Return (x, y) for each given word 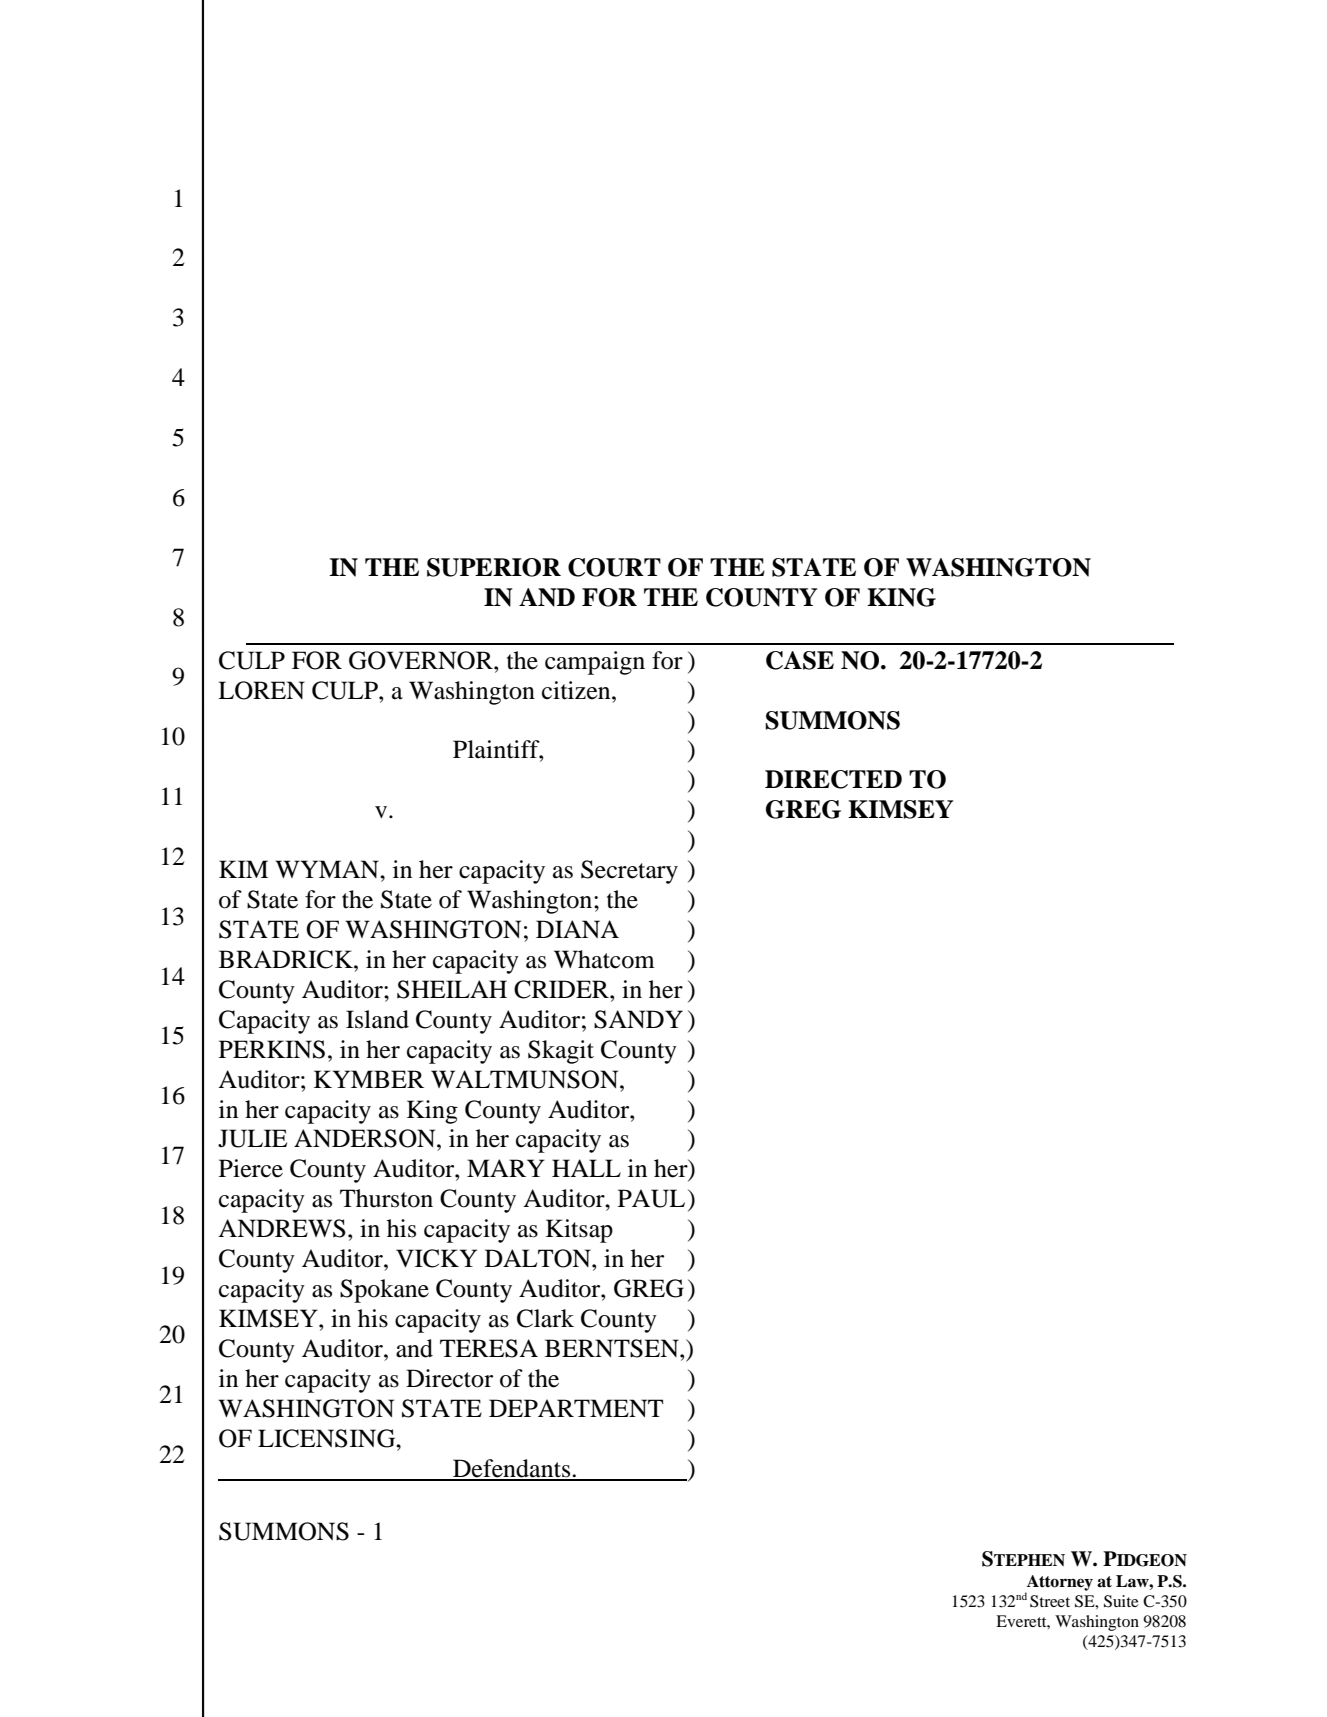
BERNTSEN (613, 1348)
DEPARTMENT (576, 1408)
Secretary (629, 872)
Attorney (1059, 1584)
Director (449, 1378)
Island (377, 1019)
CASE (800, 660)
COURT (614, 567)
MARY (506, 1168)
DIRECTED (833, 779)
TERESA (489, 1348)
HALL (586, 1168)
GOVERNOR (422, 660)
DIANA (577, 929)
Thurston (386, 1198)
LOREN (261, 690)
